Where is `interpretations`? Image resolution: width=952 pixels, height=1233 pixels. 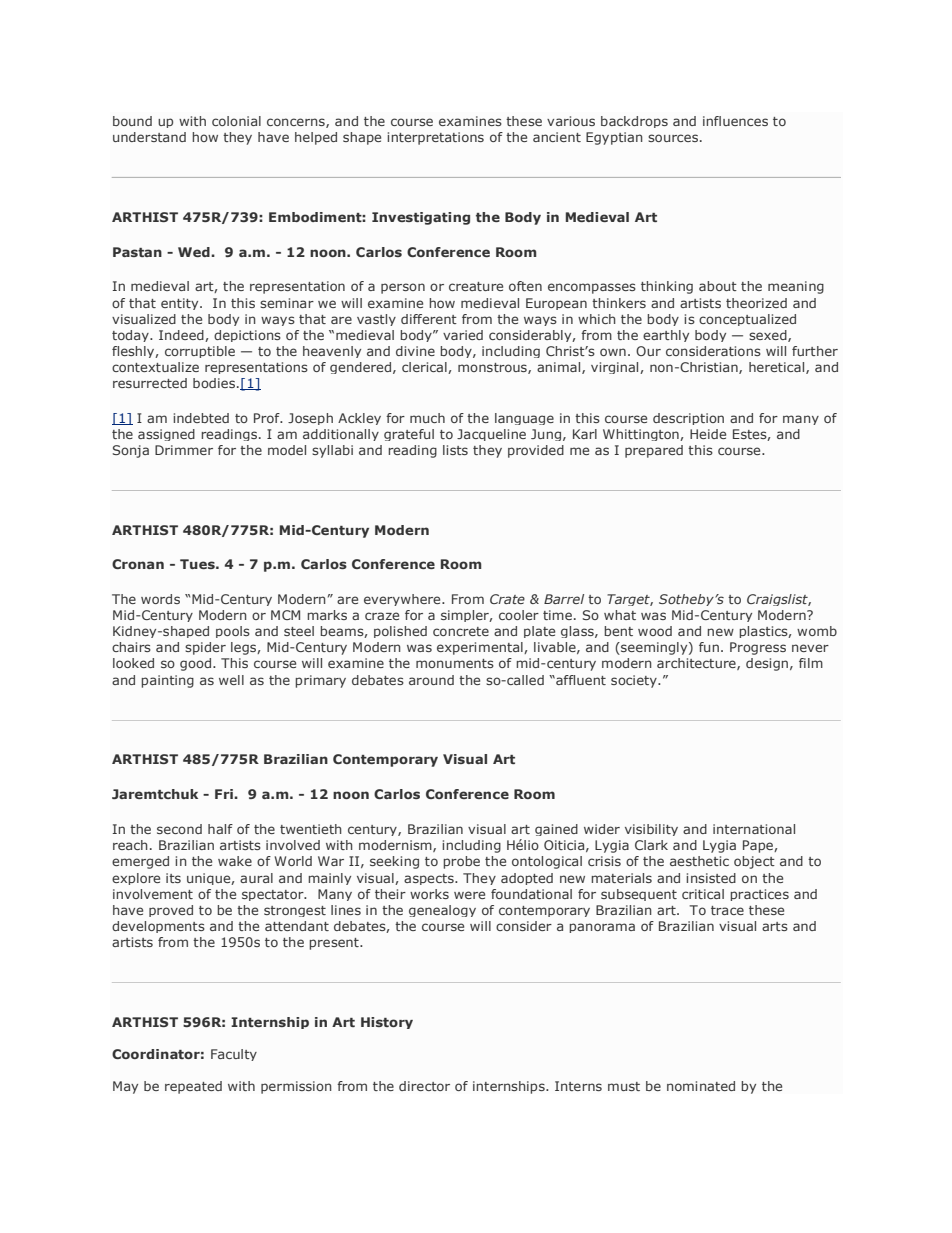 interpretations is located at coordinates (435, 138).
